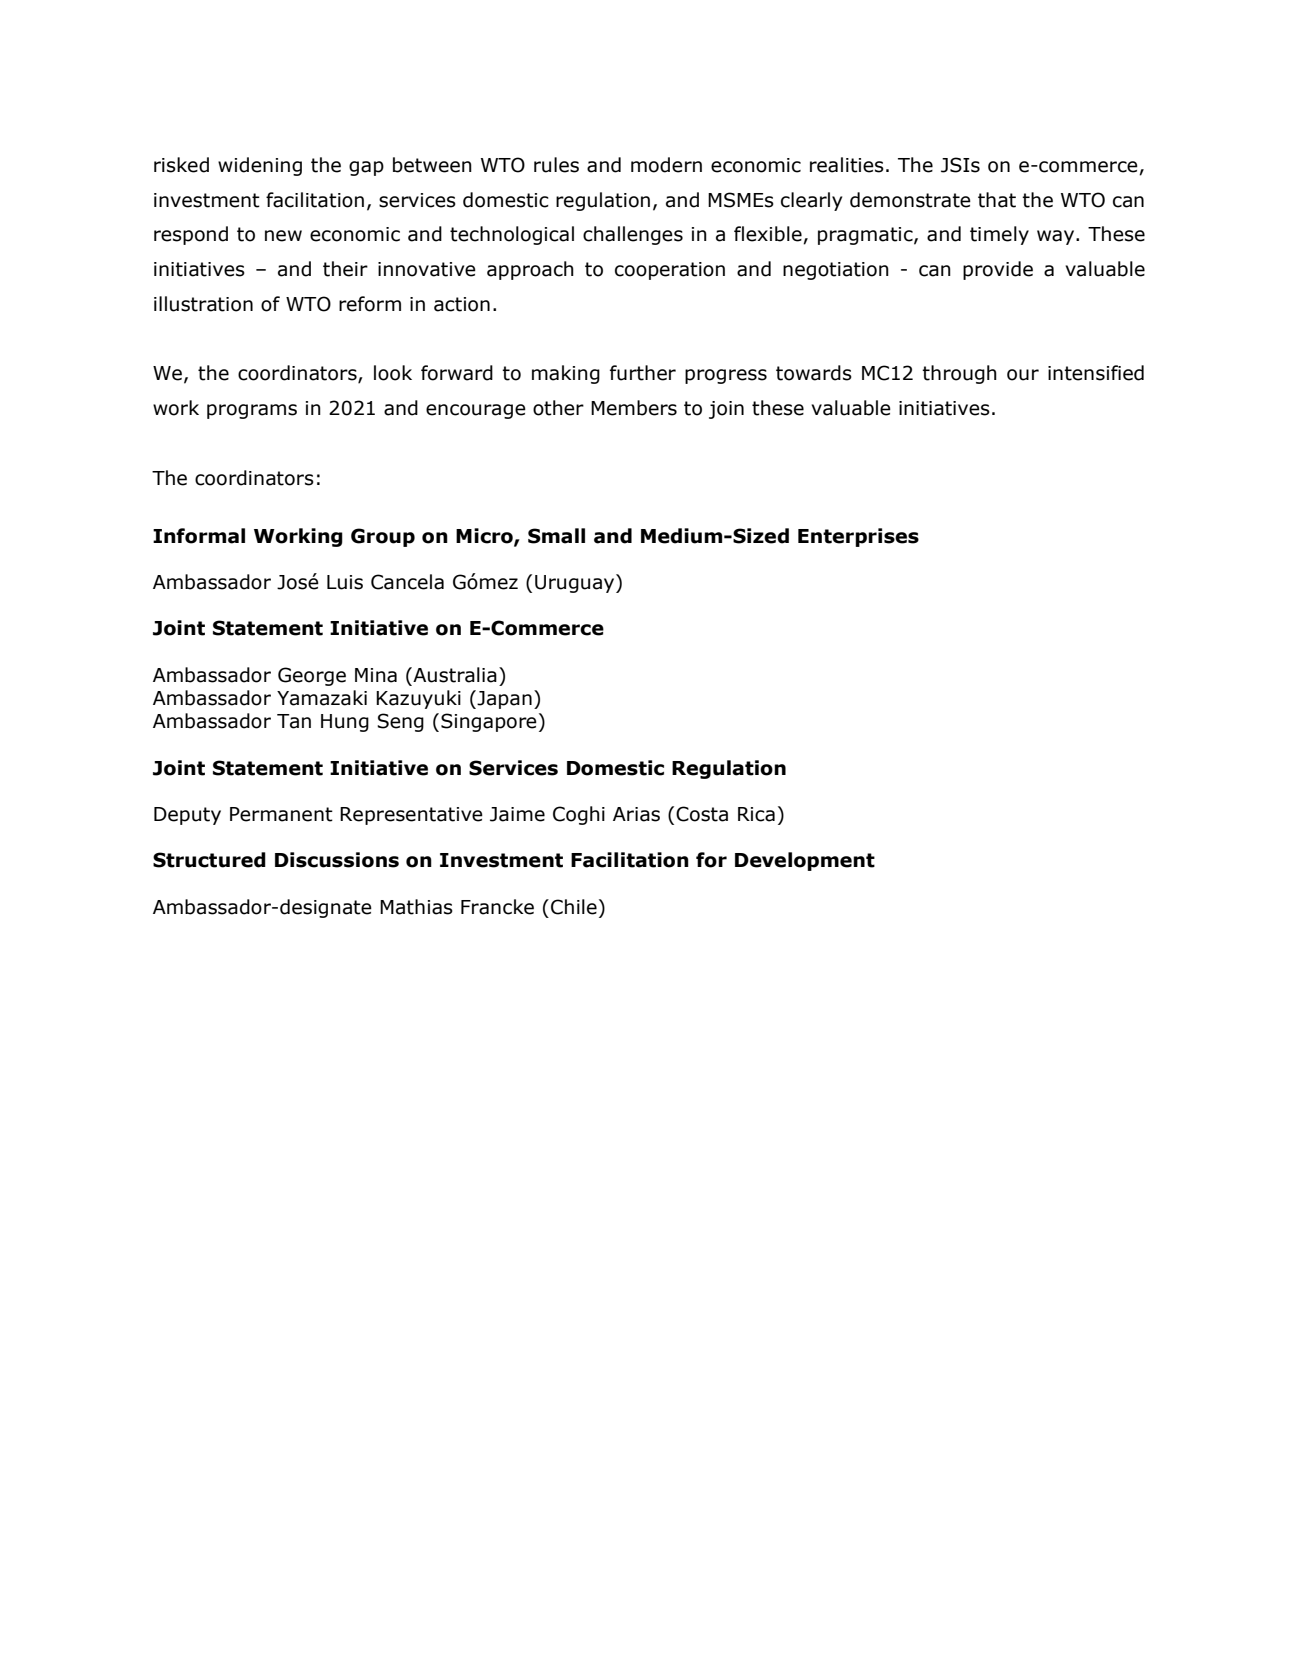  Describe the element at coordinates (260, 166) in the screenshot. I see `widening` at that location.
